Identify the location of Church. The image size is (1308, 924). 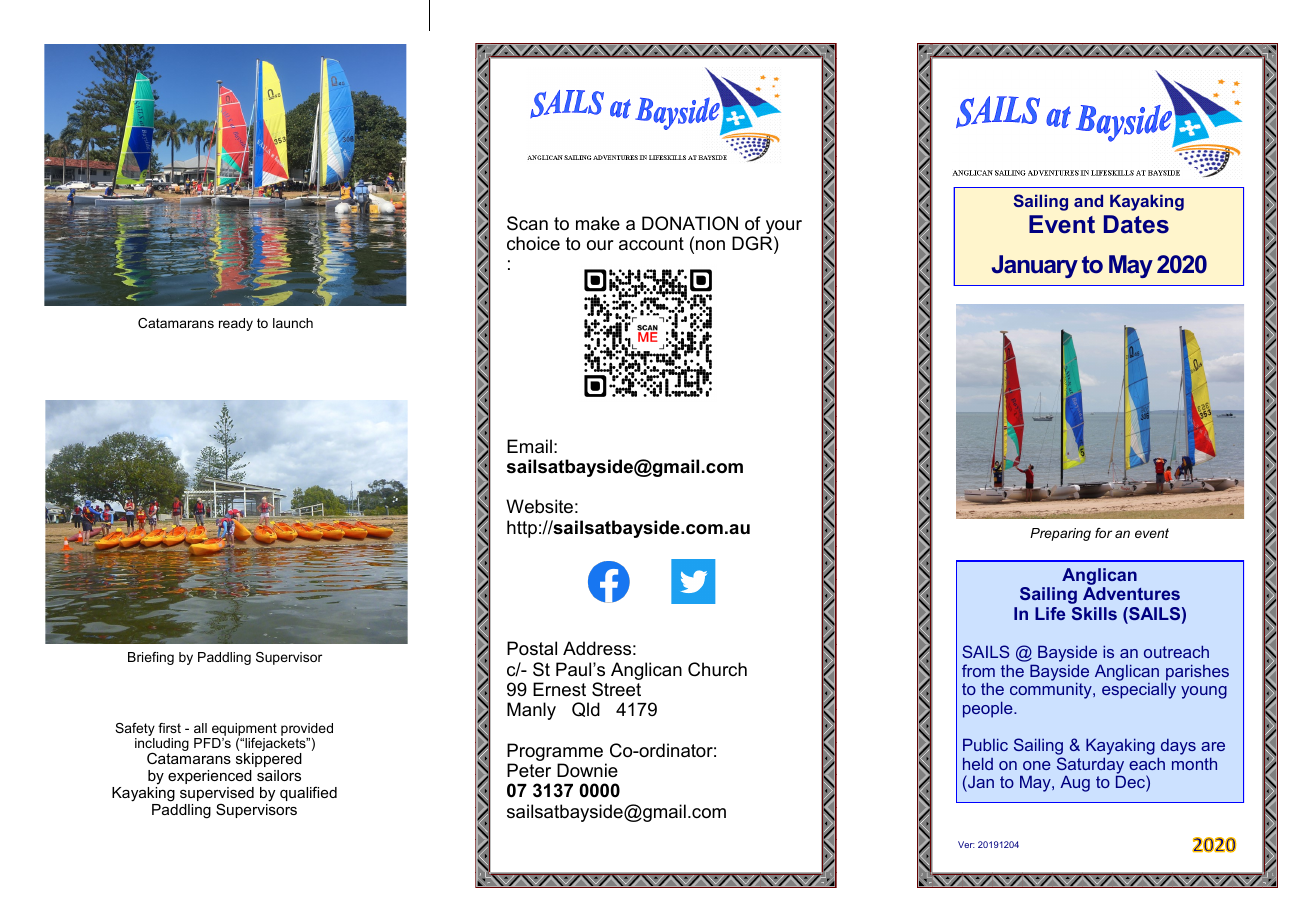
(717, 669).
